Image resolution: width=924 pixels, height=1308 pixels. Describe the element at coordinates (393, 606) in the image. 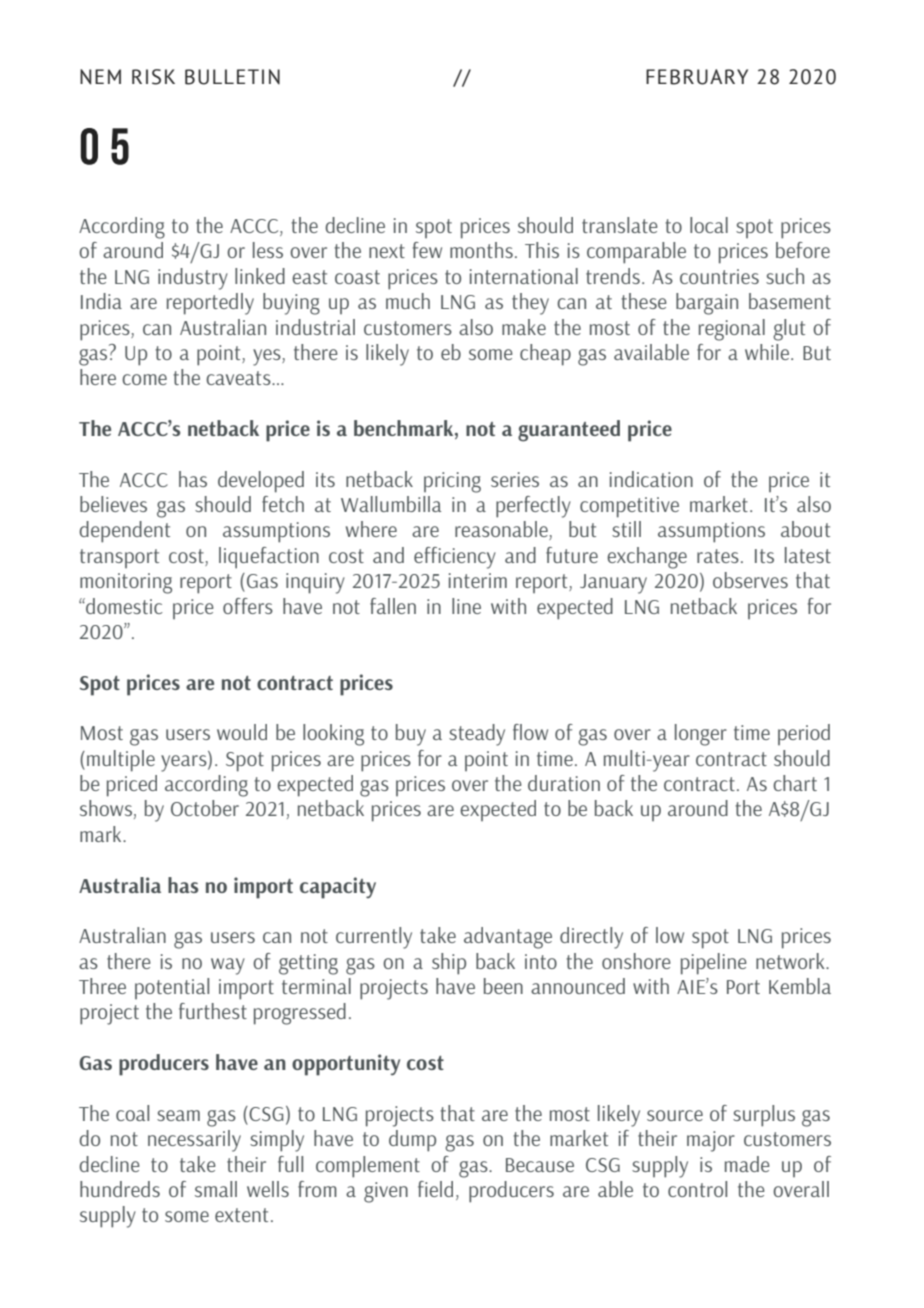

I see `fallen` at that location.
